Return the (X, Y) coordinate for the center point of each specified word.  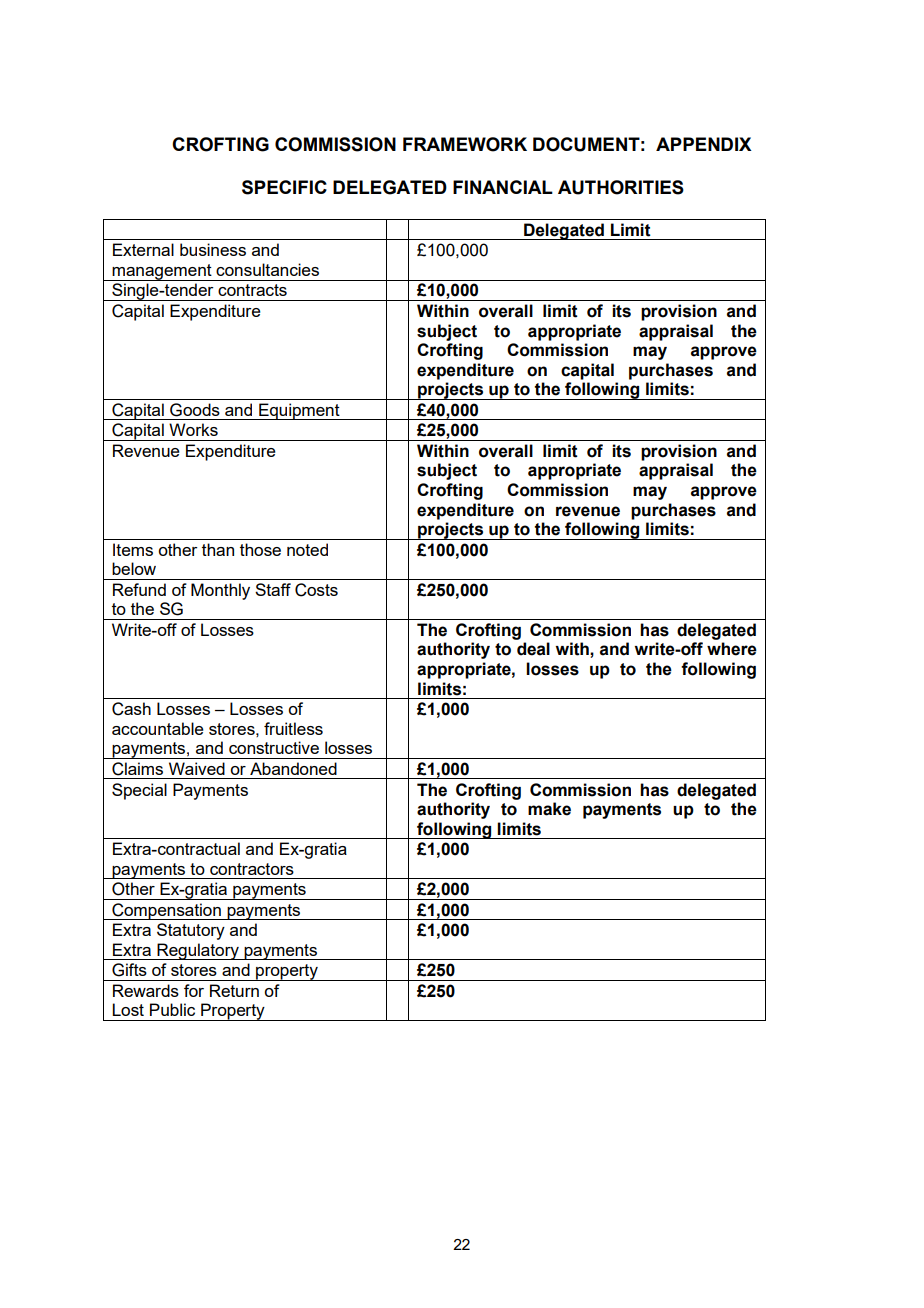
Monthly (220, 591)
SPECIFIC (284, 187)
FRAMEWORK (465, 144)
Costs (316, 590)
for (194, 990)
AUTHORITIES (621, 187)
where (732, 649)
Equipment (299, 411)
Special (139, 791)
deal (533, 649)
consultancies (267, 269)
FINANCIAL (503, 187)
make (549, 809)
